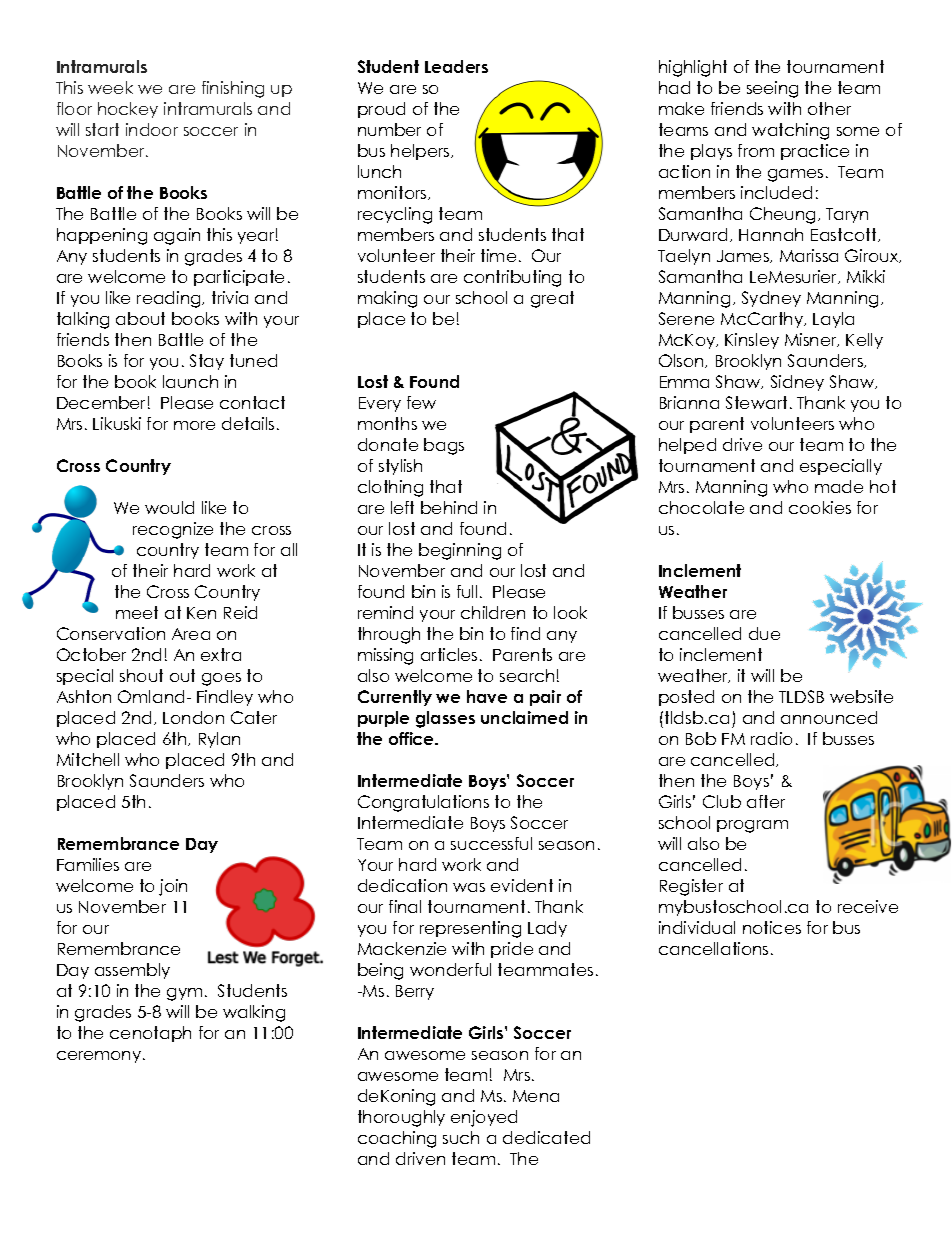  What do you see at coordinates (152, 129) in the screenshot?
I see `indoor` at bounding box center [152, 129].
